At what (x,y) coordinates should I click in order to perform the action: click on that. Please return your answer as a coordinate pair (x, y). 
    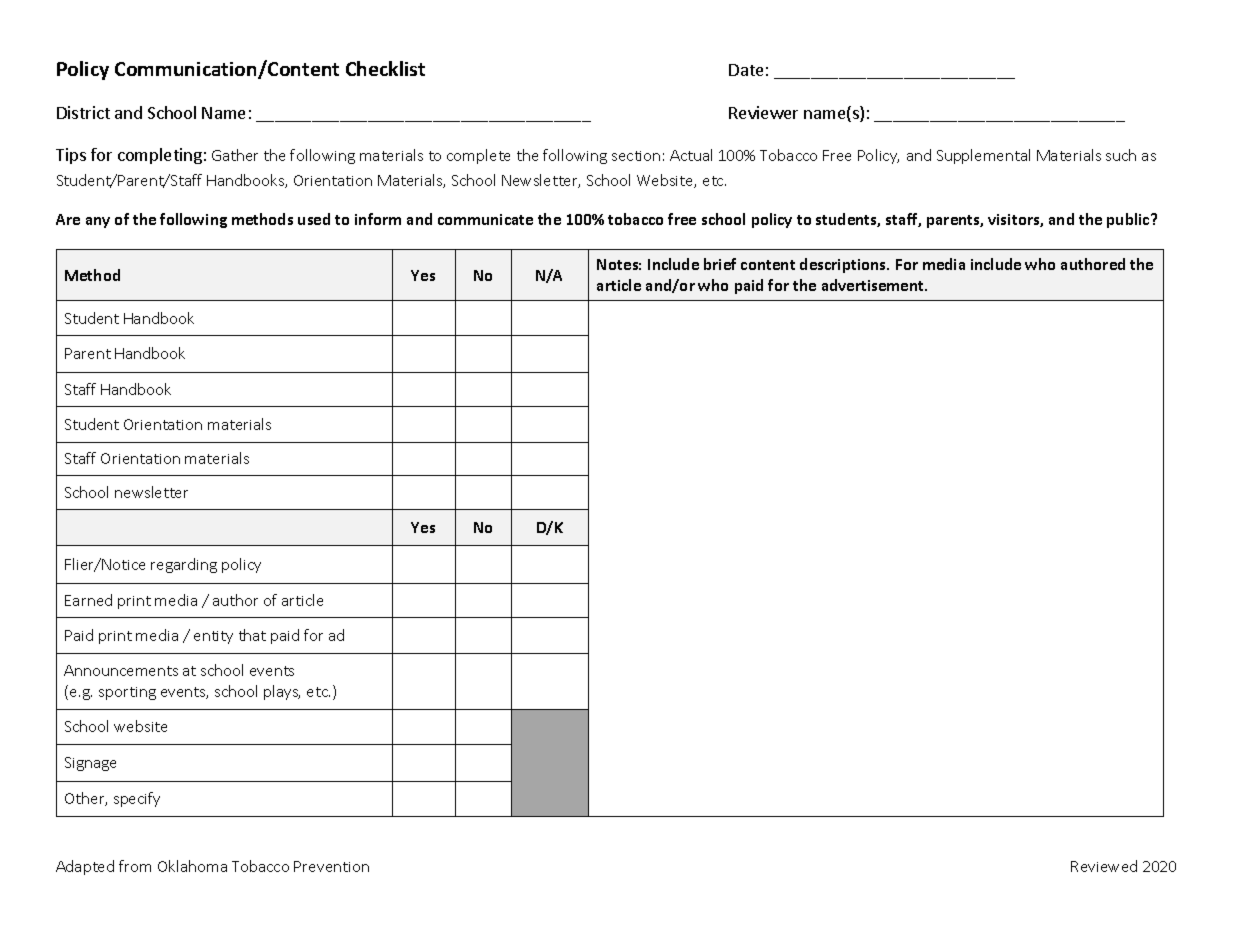
    Looking at the image, I should click on (252, 635).
